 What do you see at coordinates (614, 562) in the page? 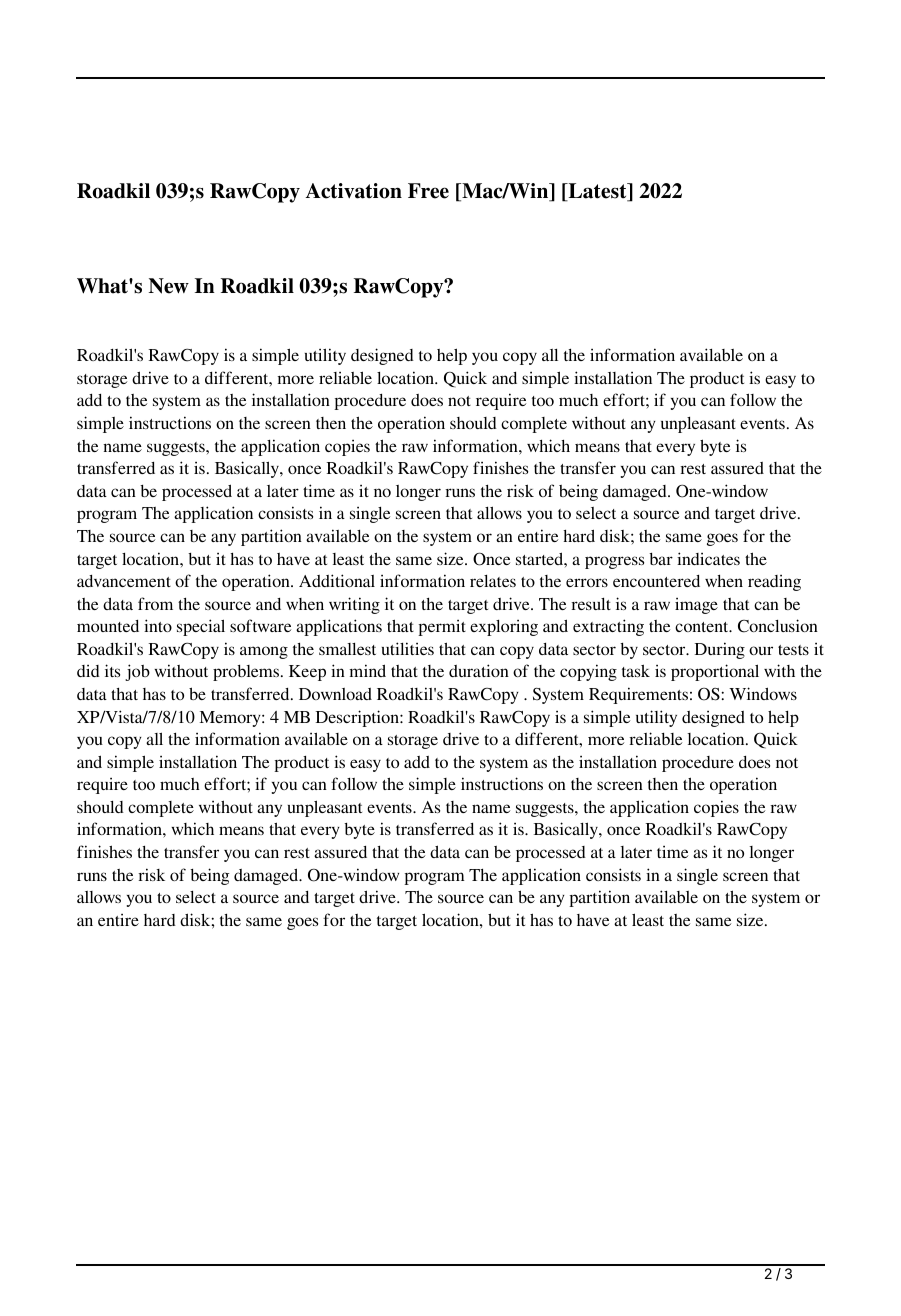
I see `progress` at bounding box center [614, 562].
